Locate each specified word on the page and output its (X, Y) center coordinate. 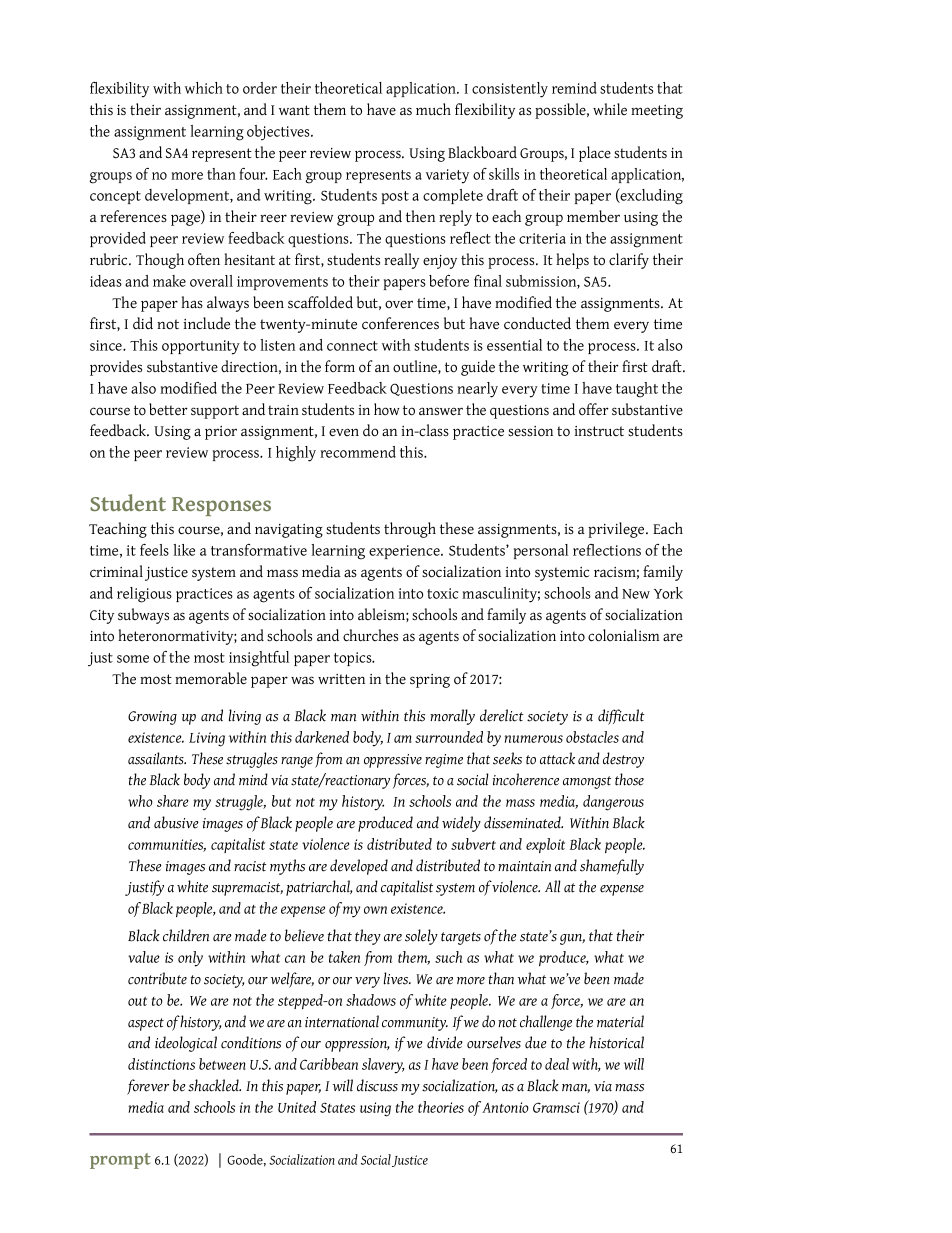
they (368, 937)
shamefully (612, 867)
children (186, 935)
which (204, 88)
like (184, 550)
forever (148, 1087)
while (610, 109)
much (433, 109)
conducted (537, 323)
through (410, 530)
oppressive (393, 761)
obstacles (592, 737)
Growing (152, 718)
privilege (617, 530)
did (143, 323)
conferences (400, 323)
